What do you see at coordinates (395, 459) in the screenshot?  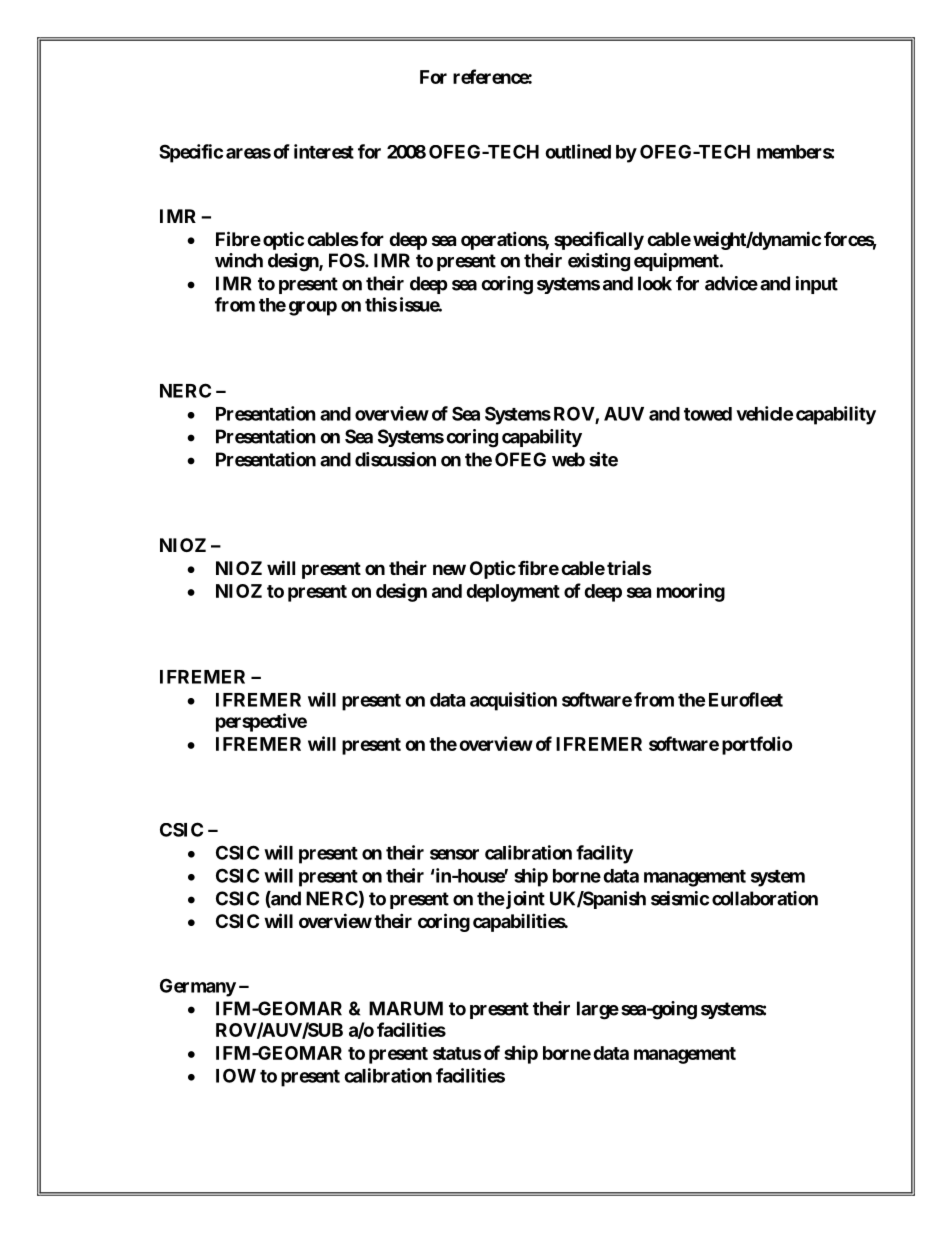 I see `discussion` at bounding box center [395, 459].
